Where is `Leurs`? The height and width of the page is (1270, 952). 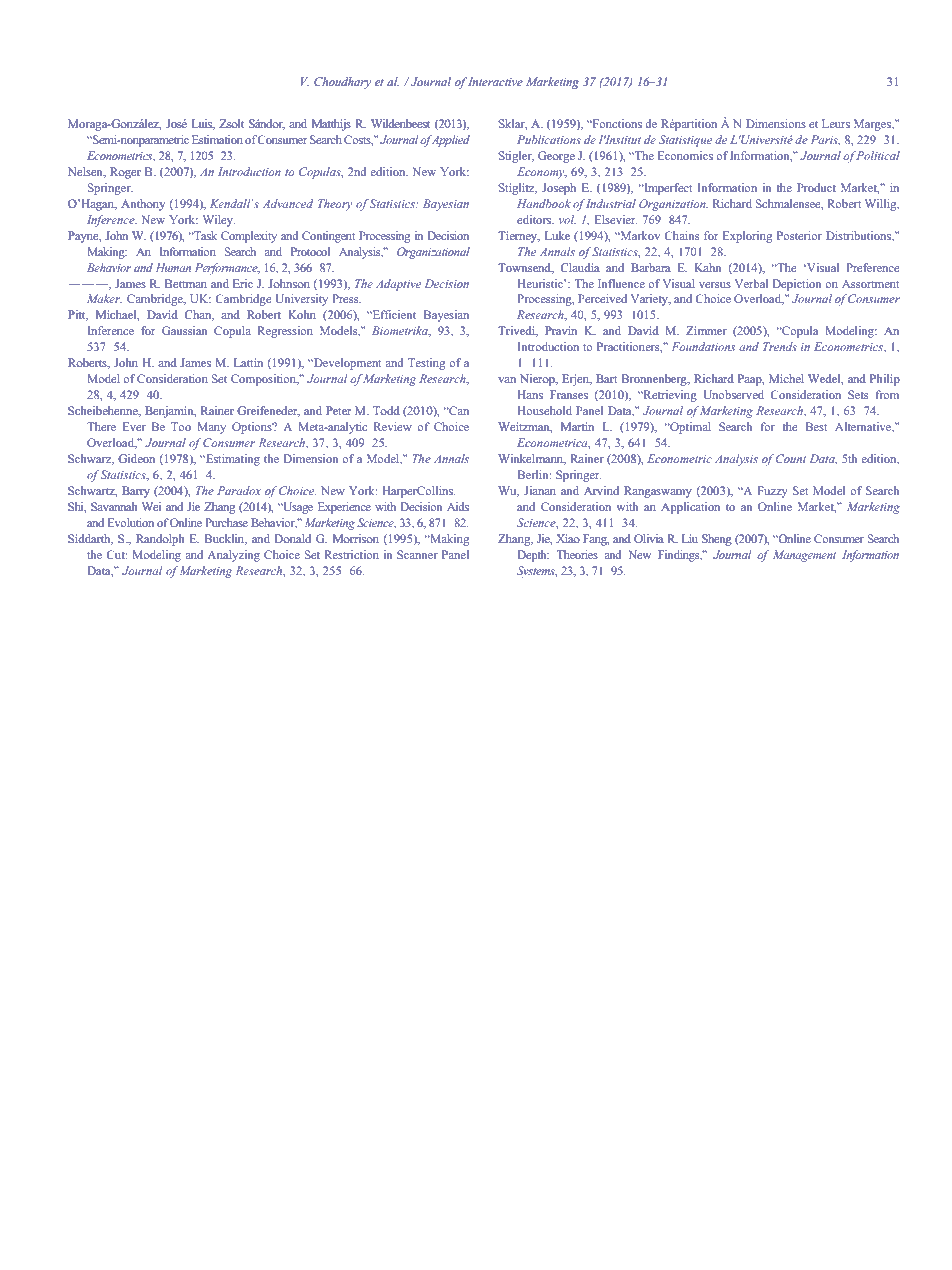 Leurs is located at coordinates (836, 123).
